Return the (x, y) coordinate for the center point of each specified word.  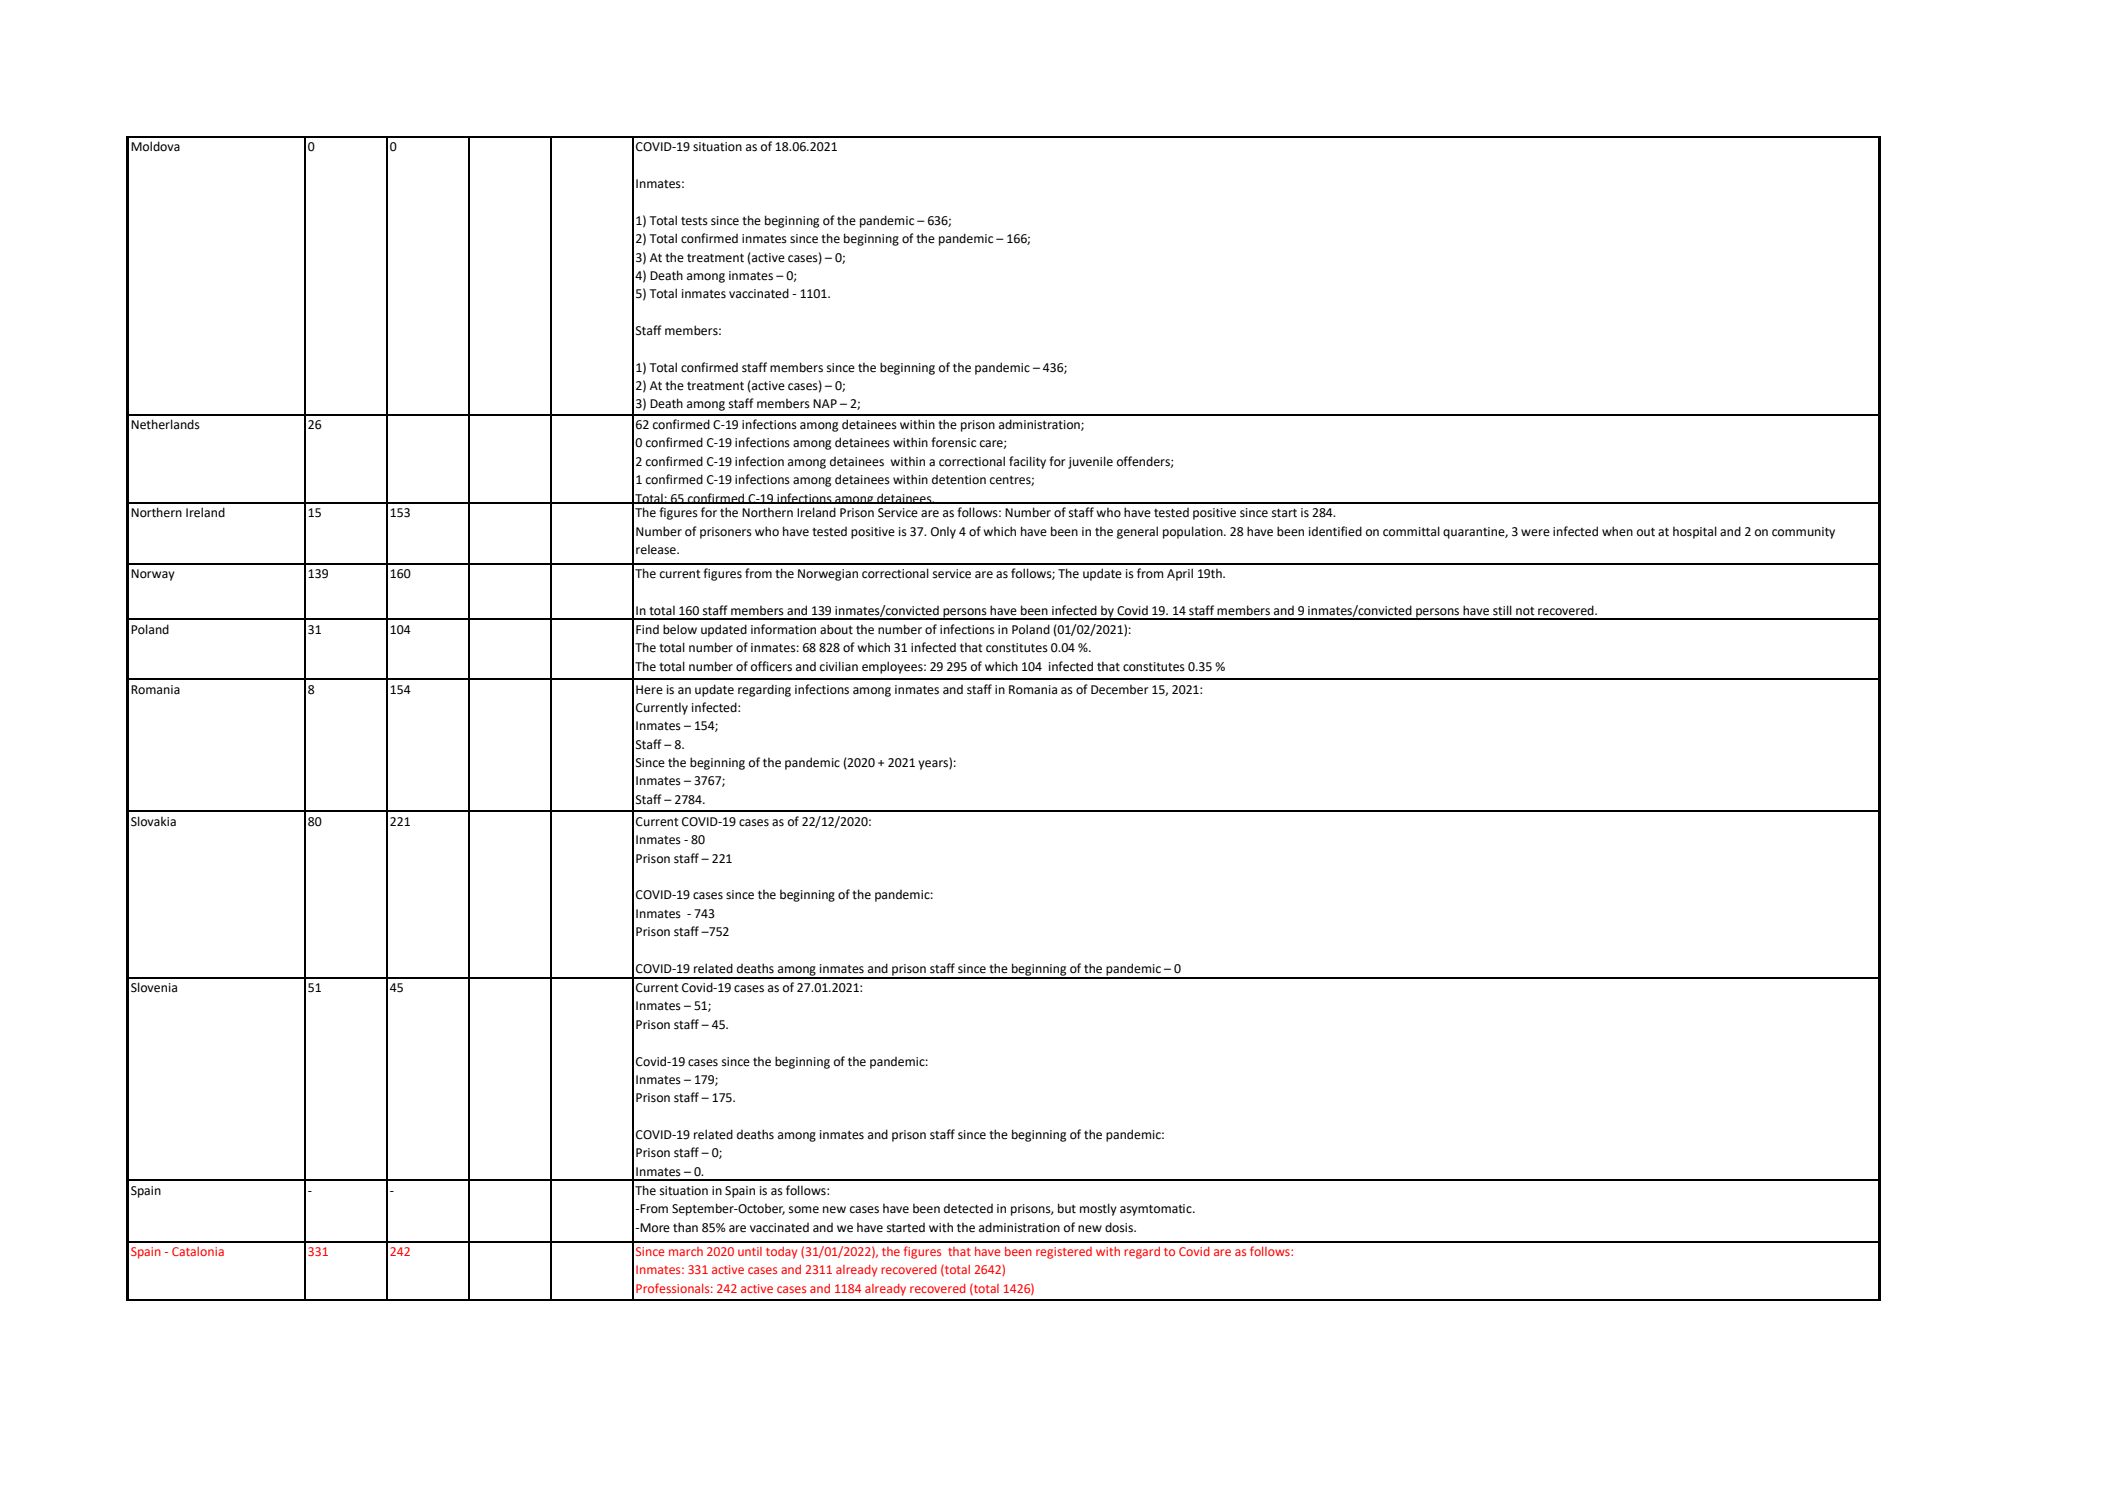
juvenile (1090, 462)
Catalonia (198, 1251)
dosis (1120, 1227)
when (1617, 531)
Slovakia (153, 821)
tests (694, 221)
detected (968, 1209)
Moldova (155, 146)
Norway (153, 575)
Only (943, 532)
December (1120, 689)
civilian (839, 666)
